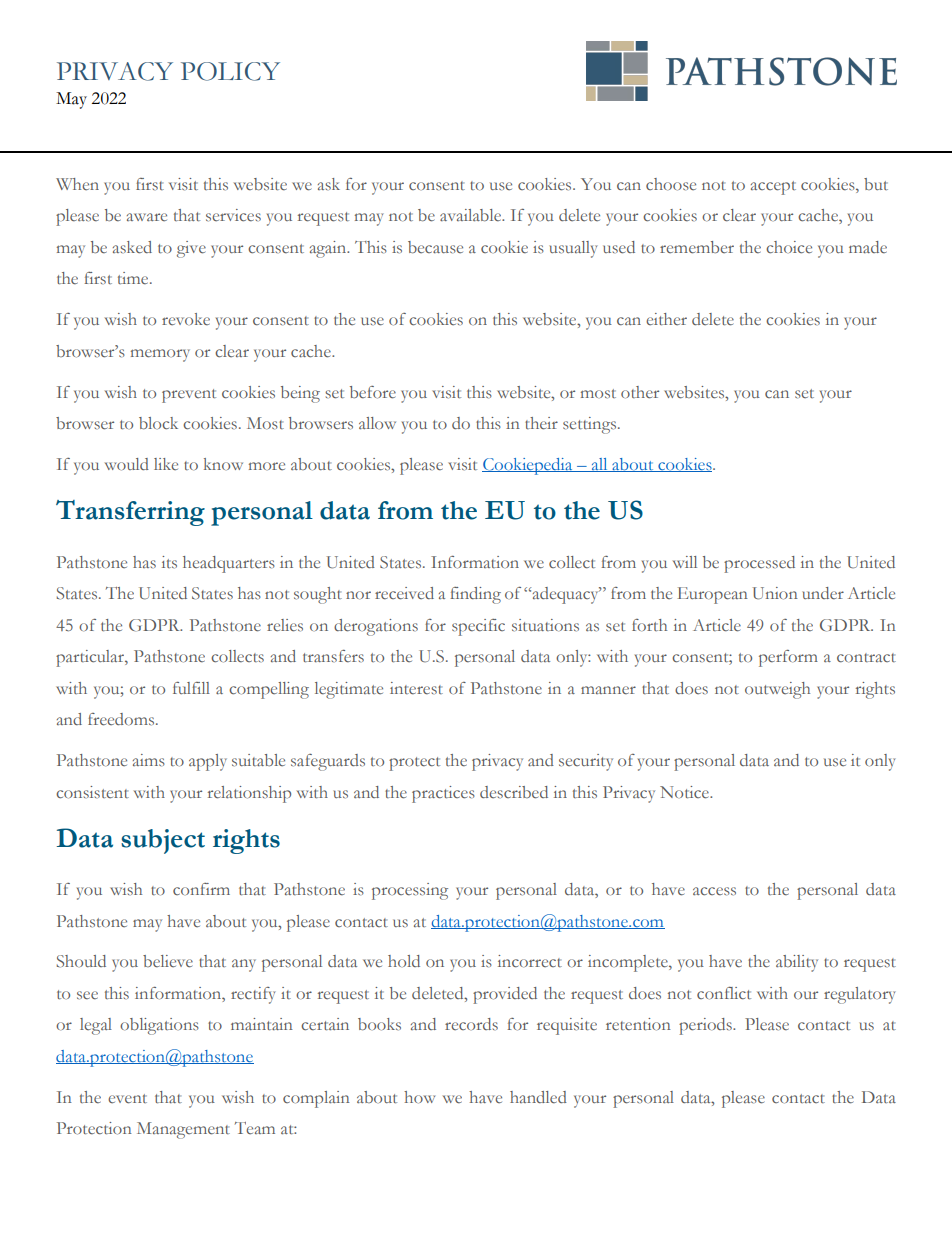  What do you see at coordinates (472, 215) in the screenshot?
I see `available` at bounding box center [472, 215].
